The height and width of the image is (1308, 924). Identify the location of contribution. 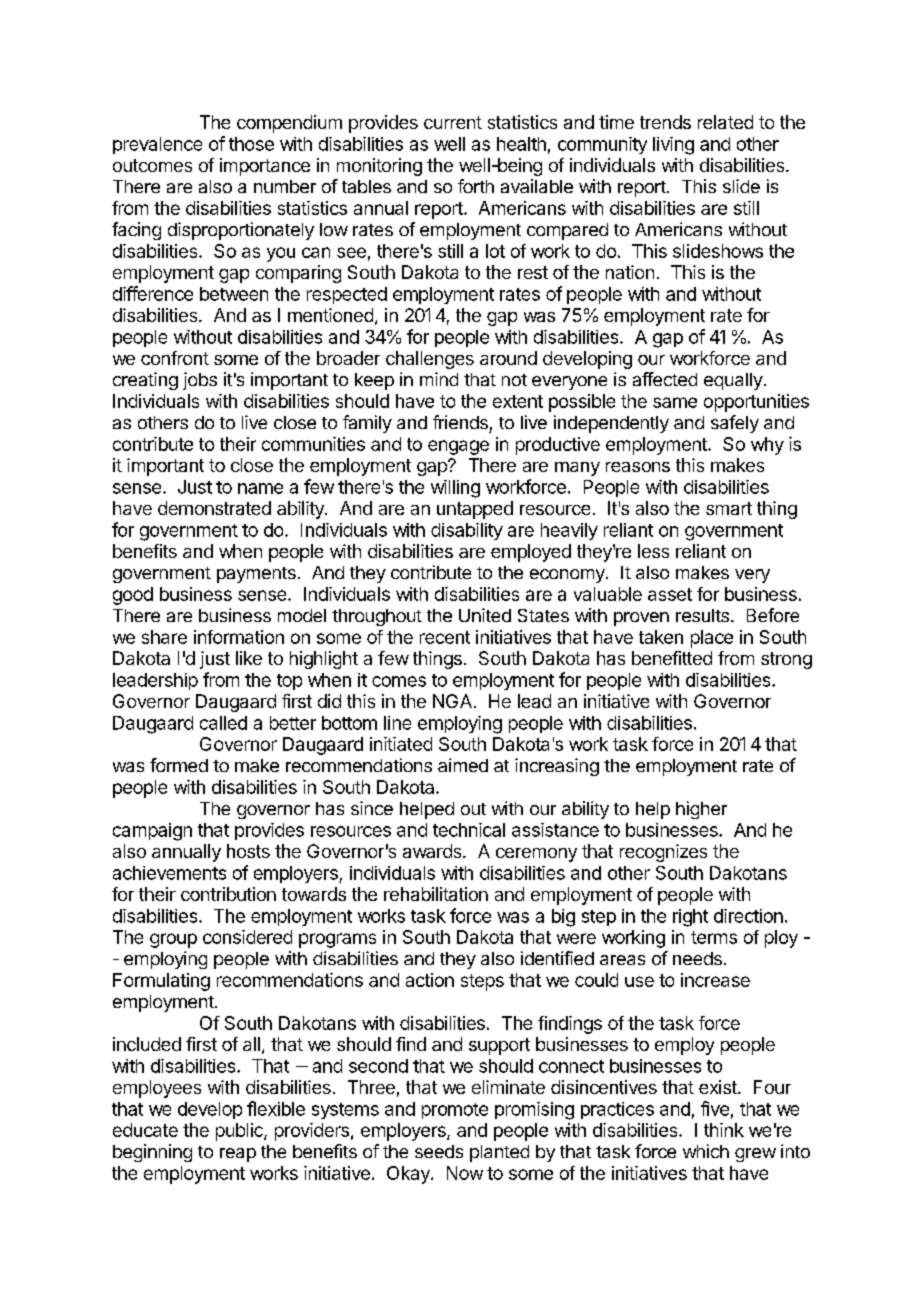
(228, 894).
